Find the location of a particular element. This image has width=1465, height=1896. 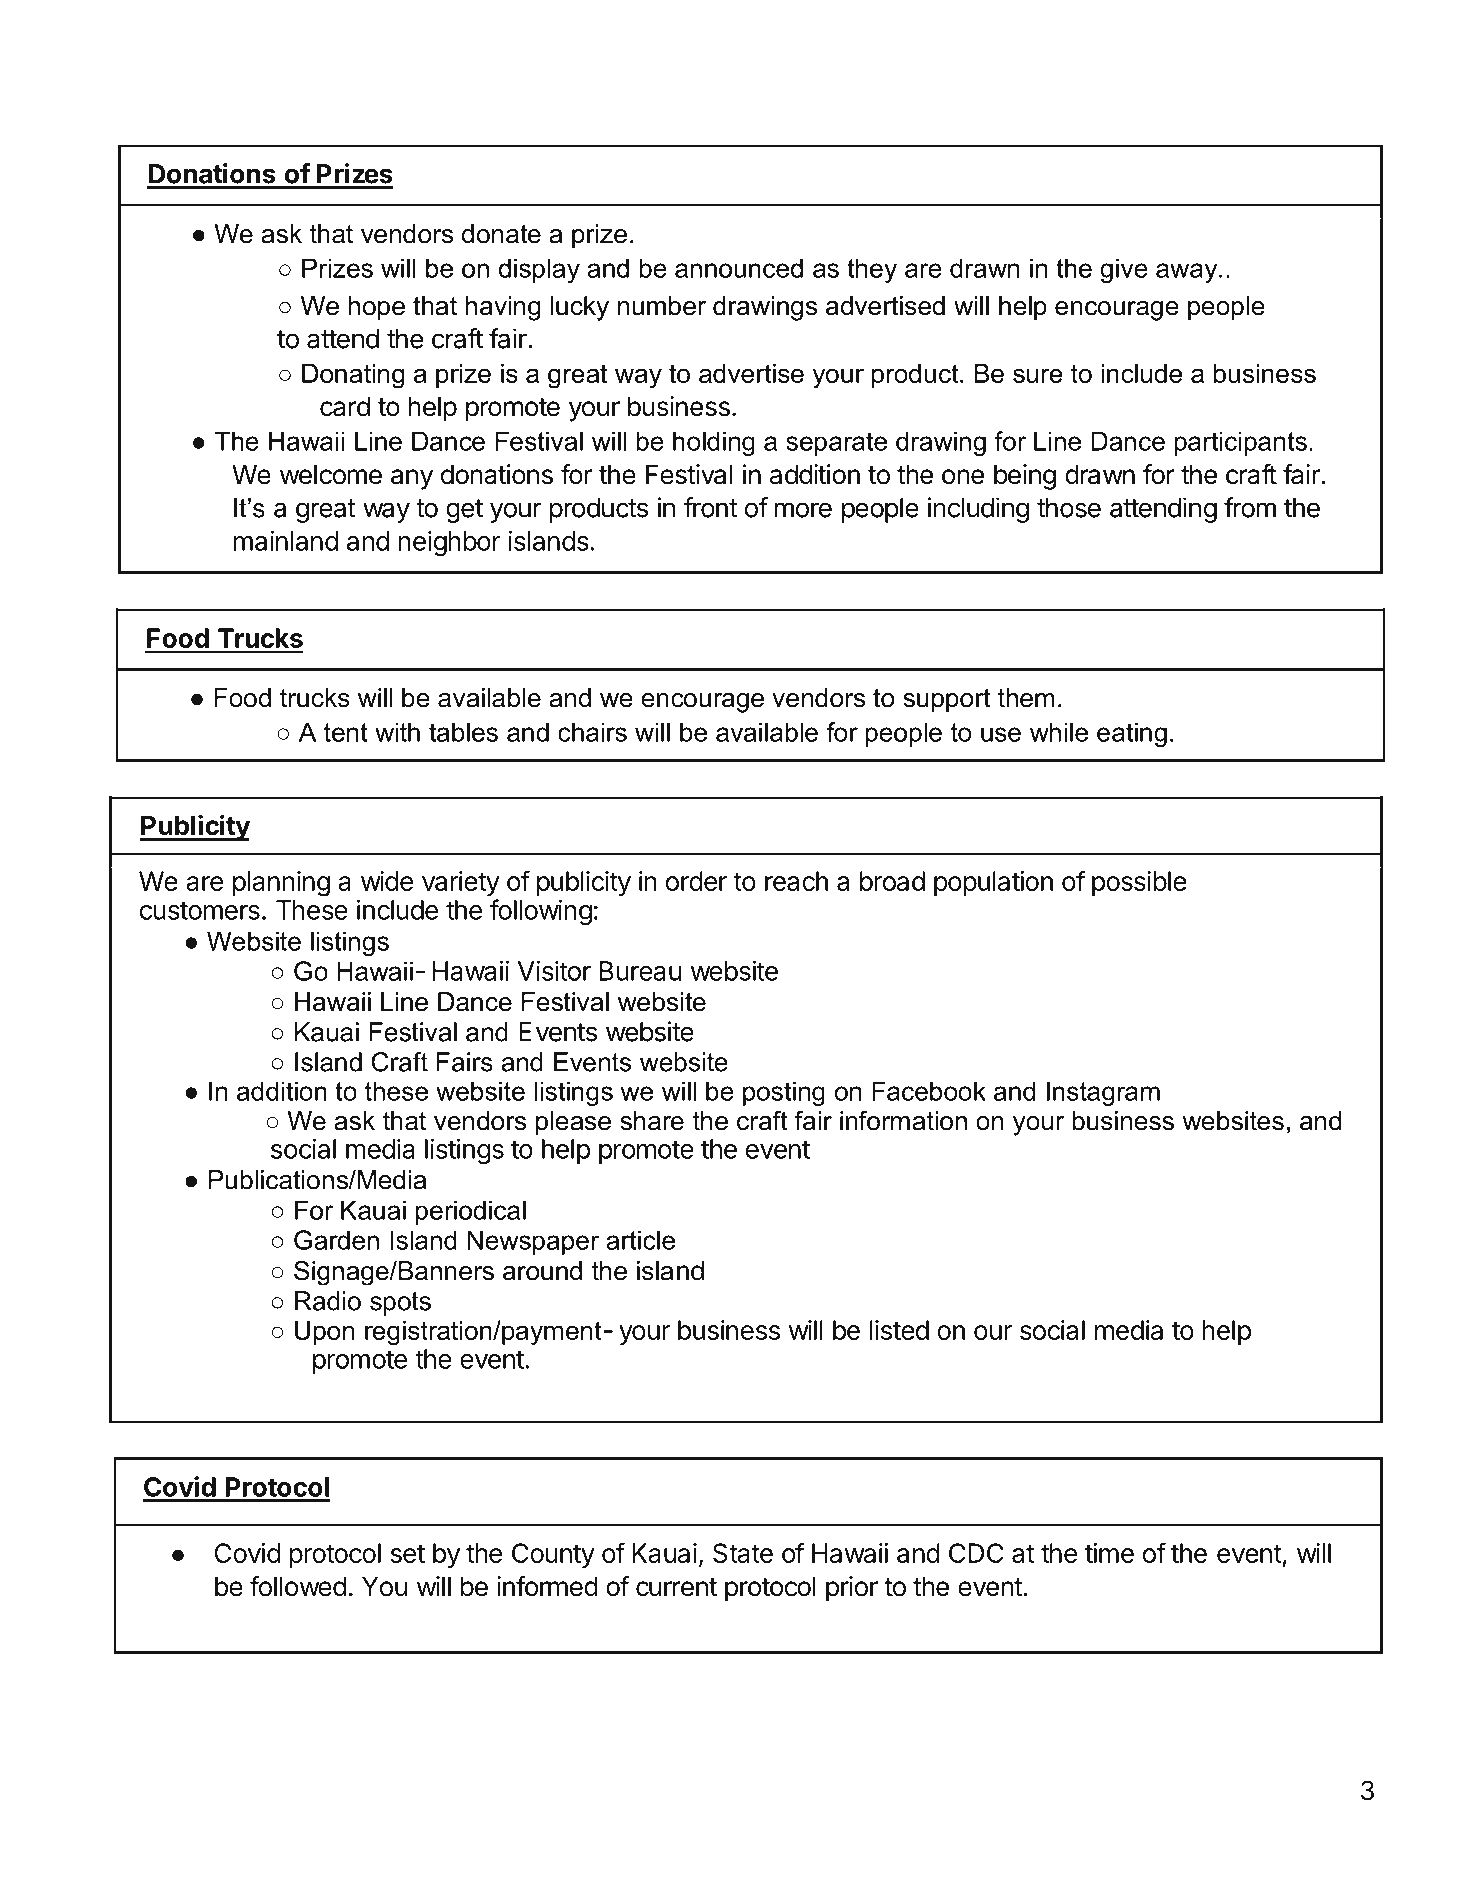

give is located at coordinates (1124, 270).
